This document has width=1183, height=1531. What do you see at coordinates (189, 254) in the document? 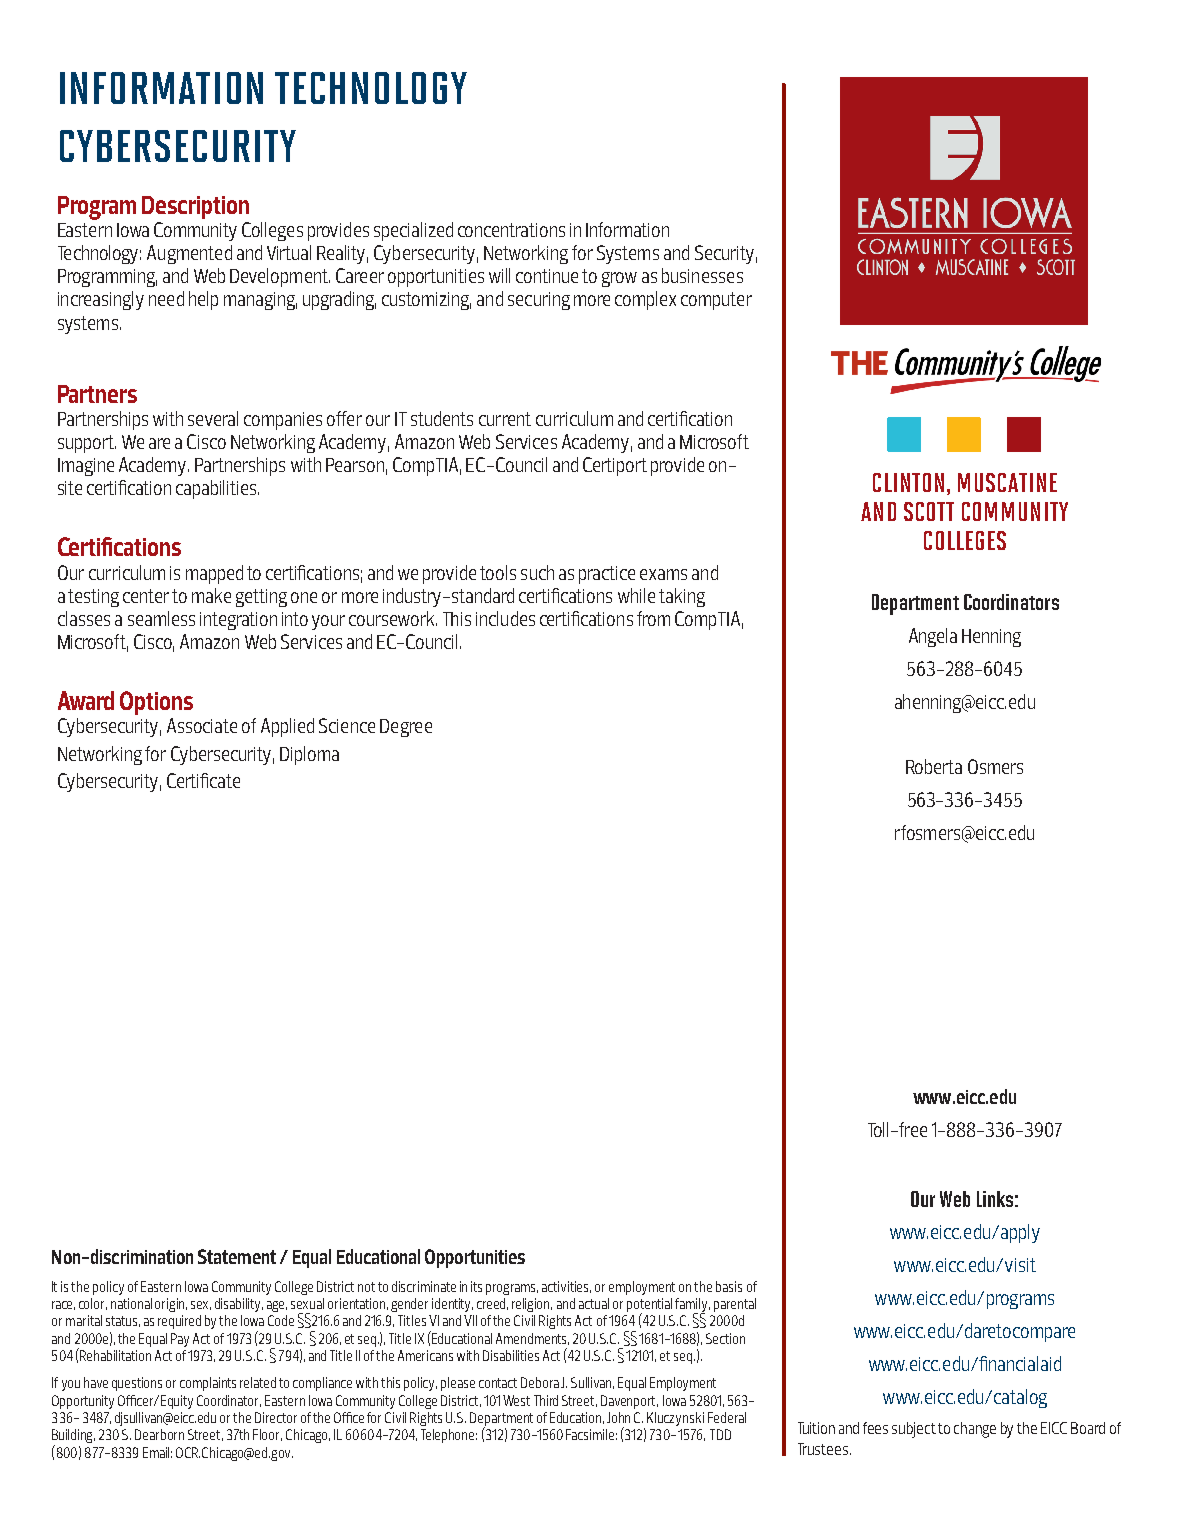
I see `Augmented` at bounding box center [189, 254].
